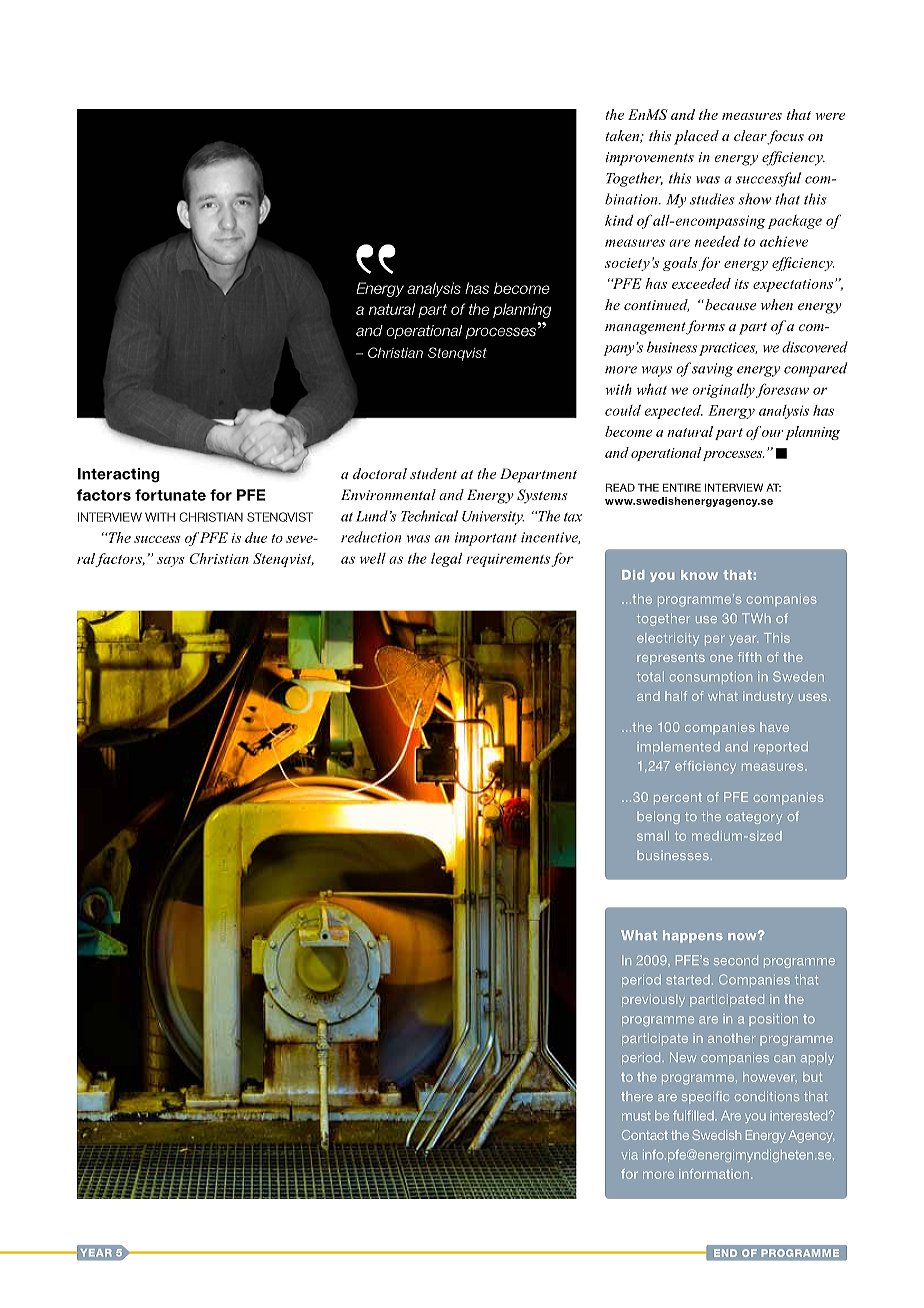 The height and width of the page is (1308, 924). Describe the element at coordinates (446, 560) in the page. I see `legal` at that location.
